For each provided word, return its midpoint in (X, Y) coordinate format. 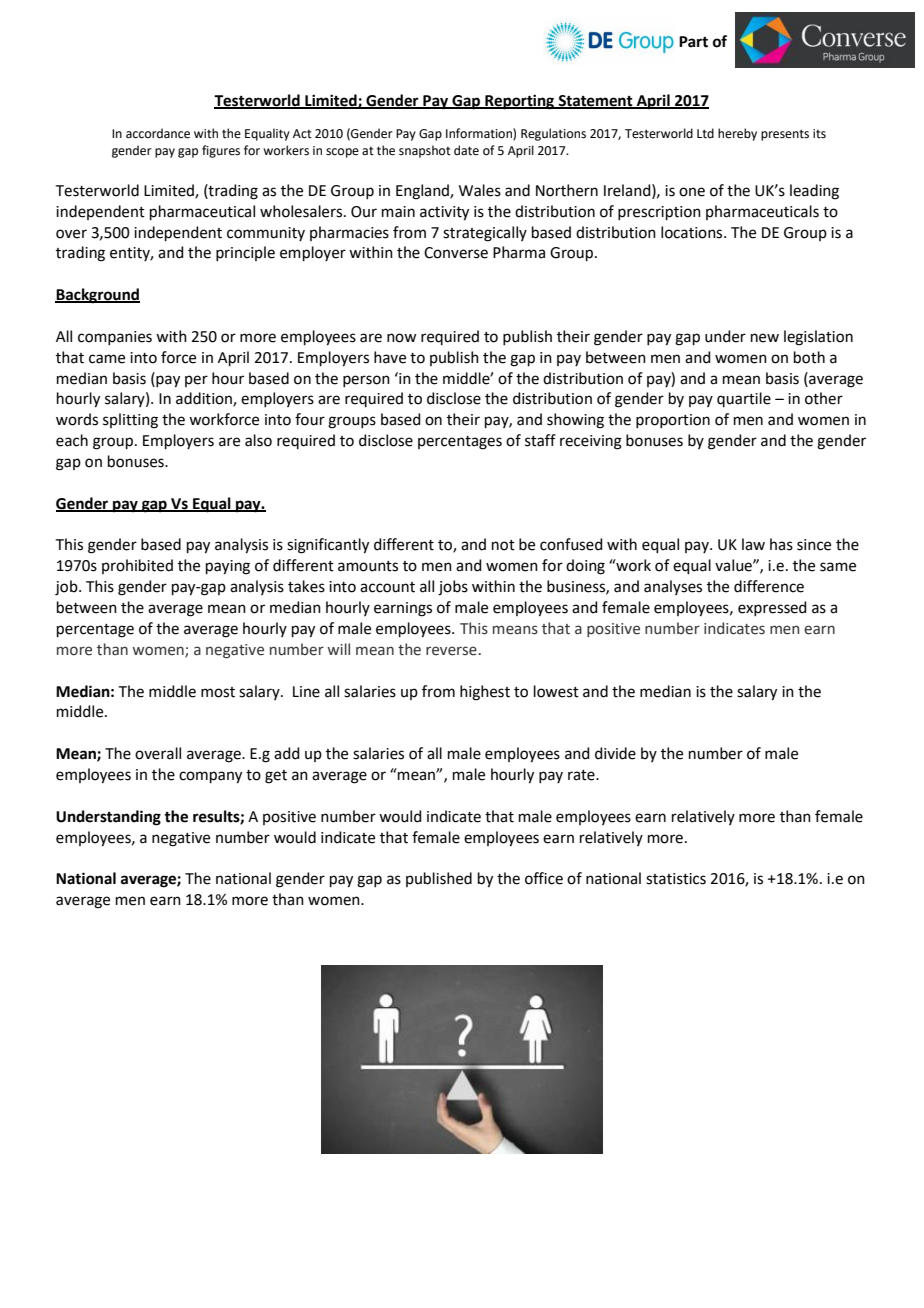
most (218, 692)
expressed (772, 608)
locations (693, 232)
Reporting (520, 102)
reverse (452, 651)
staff (540, 440)
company (210, 777)
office (544, 878)
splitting (130, 421)
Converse (456, 253)
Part (693, 42)
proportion (673, 421)
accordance (158, 133)
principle (245, 253)
